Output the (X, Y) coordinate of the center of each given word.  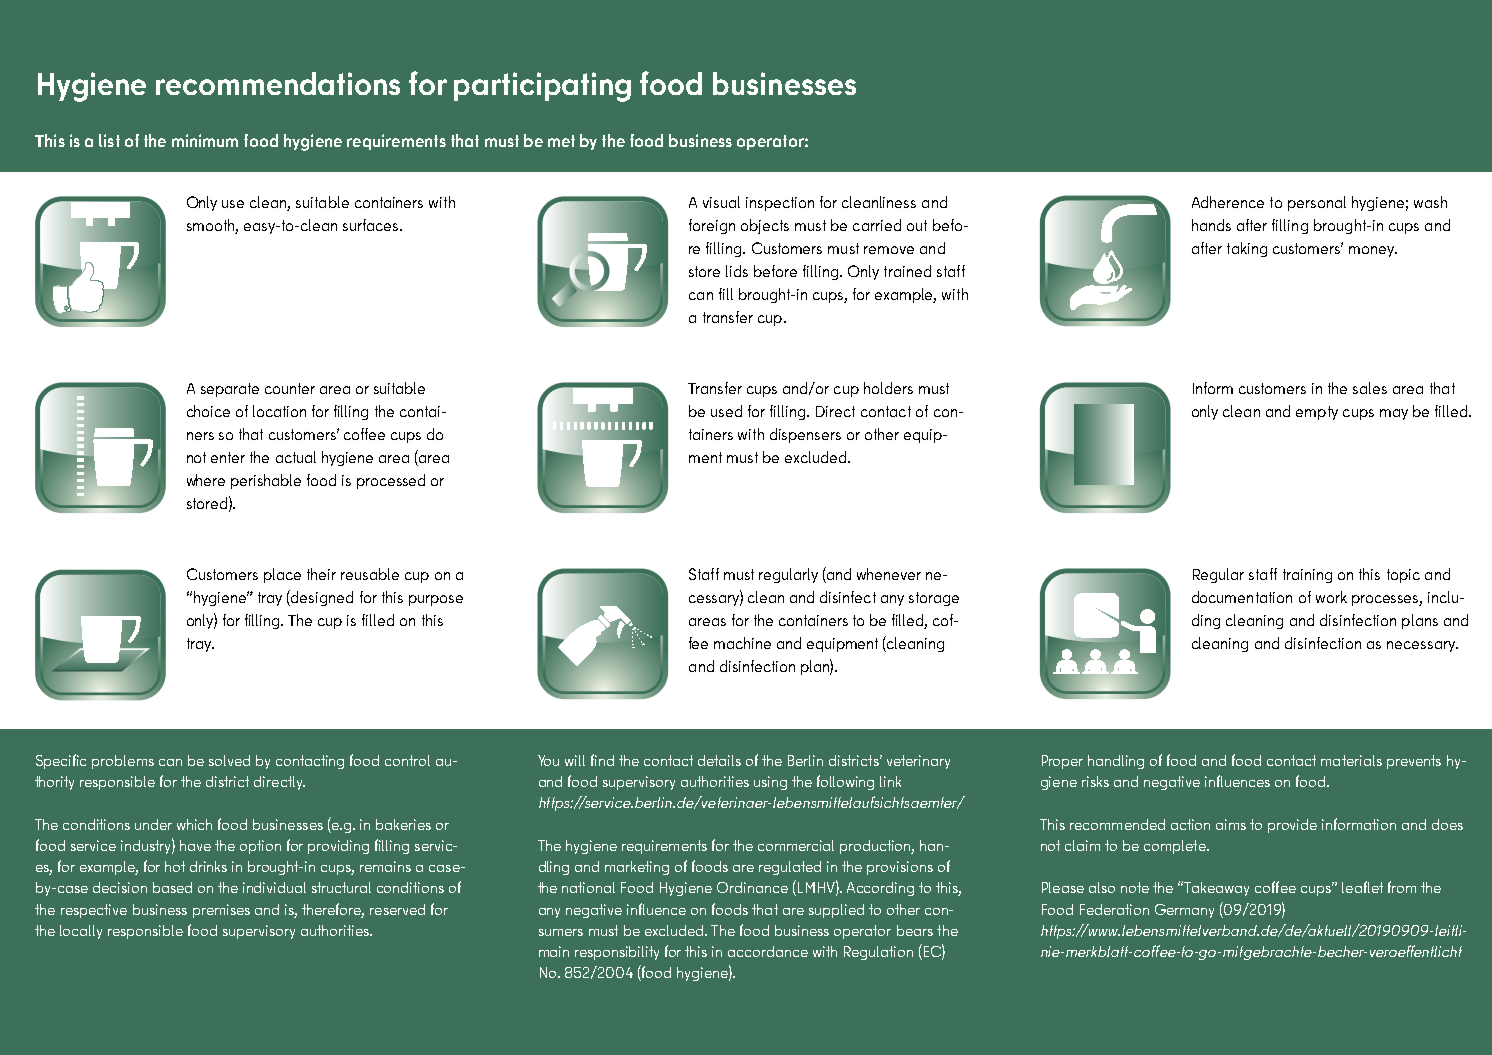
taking (1247, 249)
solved (229, 760)
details (719, 760)
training (1307, 576)
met (561, 141)
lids (737, 271)
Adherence (1228, 202)
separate (230, 390)
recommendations (278, 83)
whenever (889, 574)
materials (1351, 760)
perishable (266, 481)
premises (221, 911)
